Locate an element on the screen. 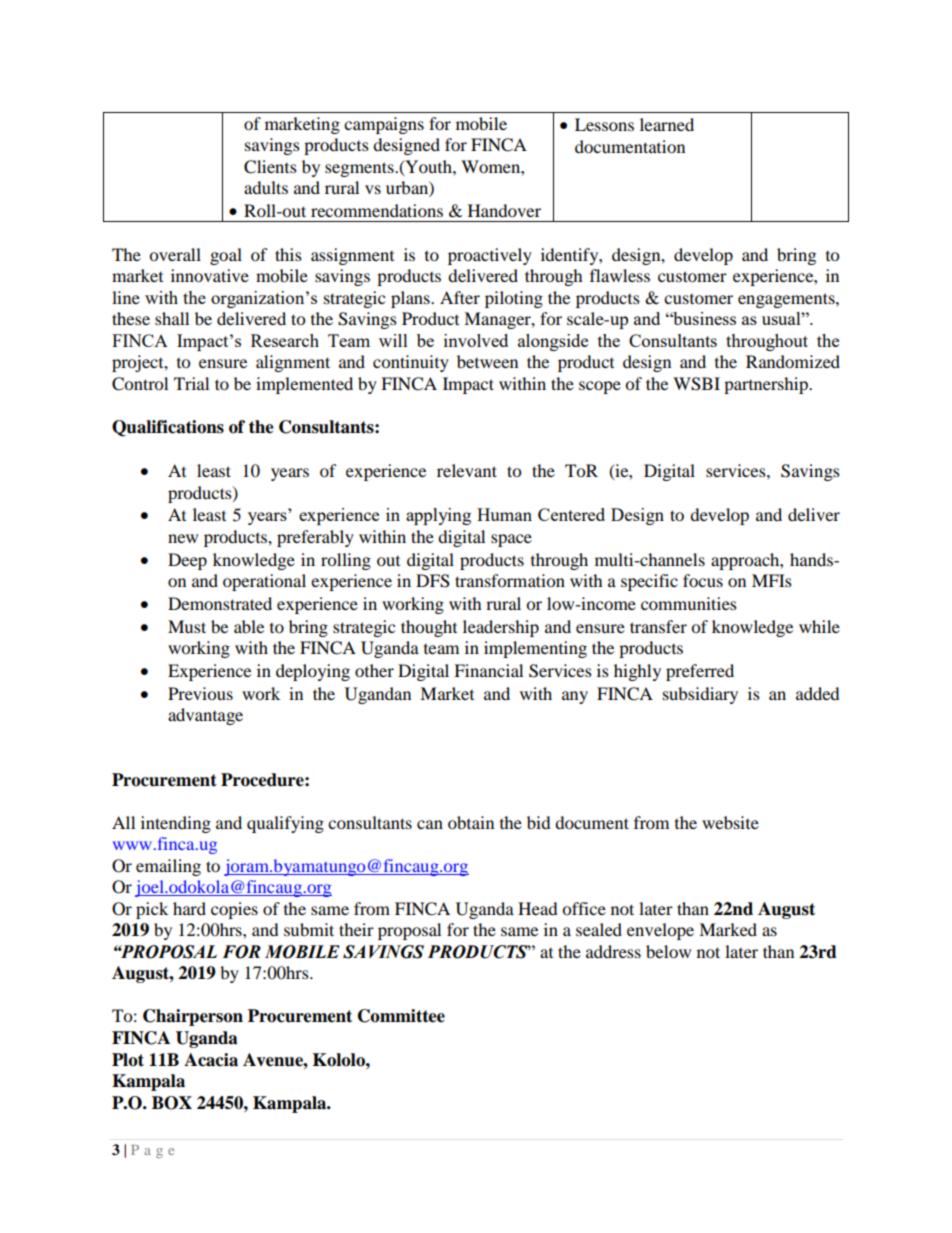 The width and height of the screenshot is (952, 1233). Acacia is located at coordinates (211, 1060).
